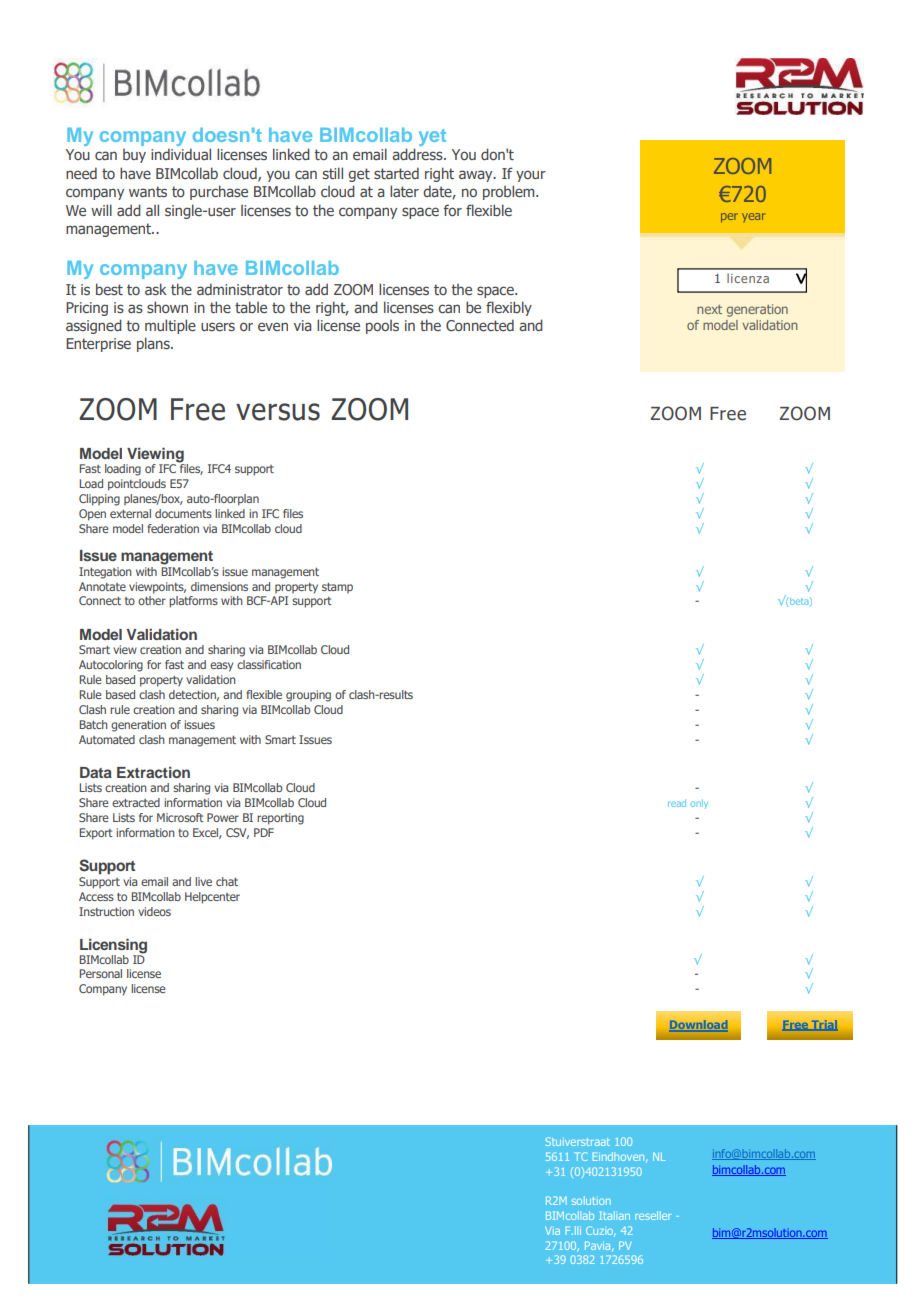 This screenshot has width=924, height=1309. What do you see at coordinates (337, 588) in the screenshot?
I see `stamp` at bounding box center [337, 588].
